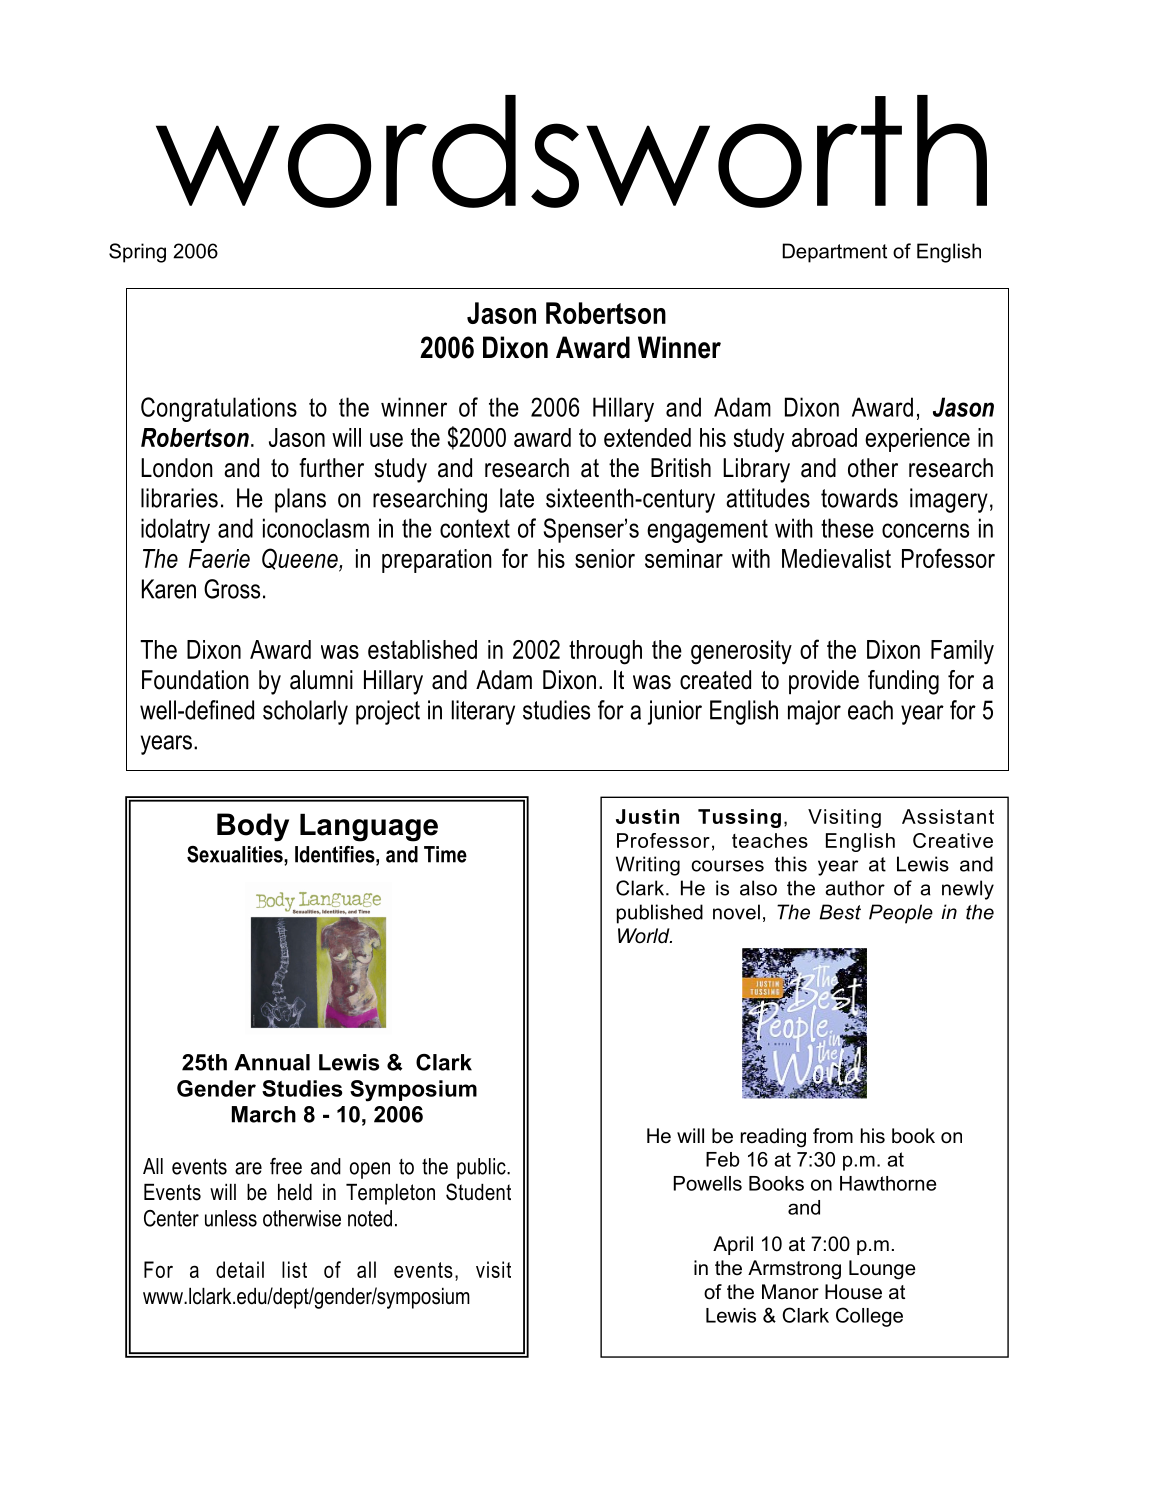 This image has width=1153, height=1492. Describe the element at coordinates (814, 712) in the image. I see `major` at that location.
